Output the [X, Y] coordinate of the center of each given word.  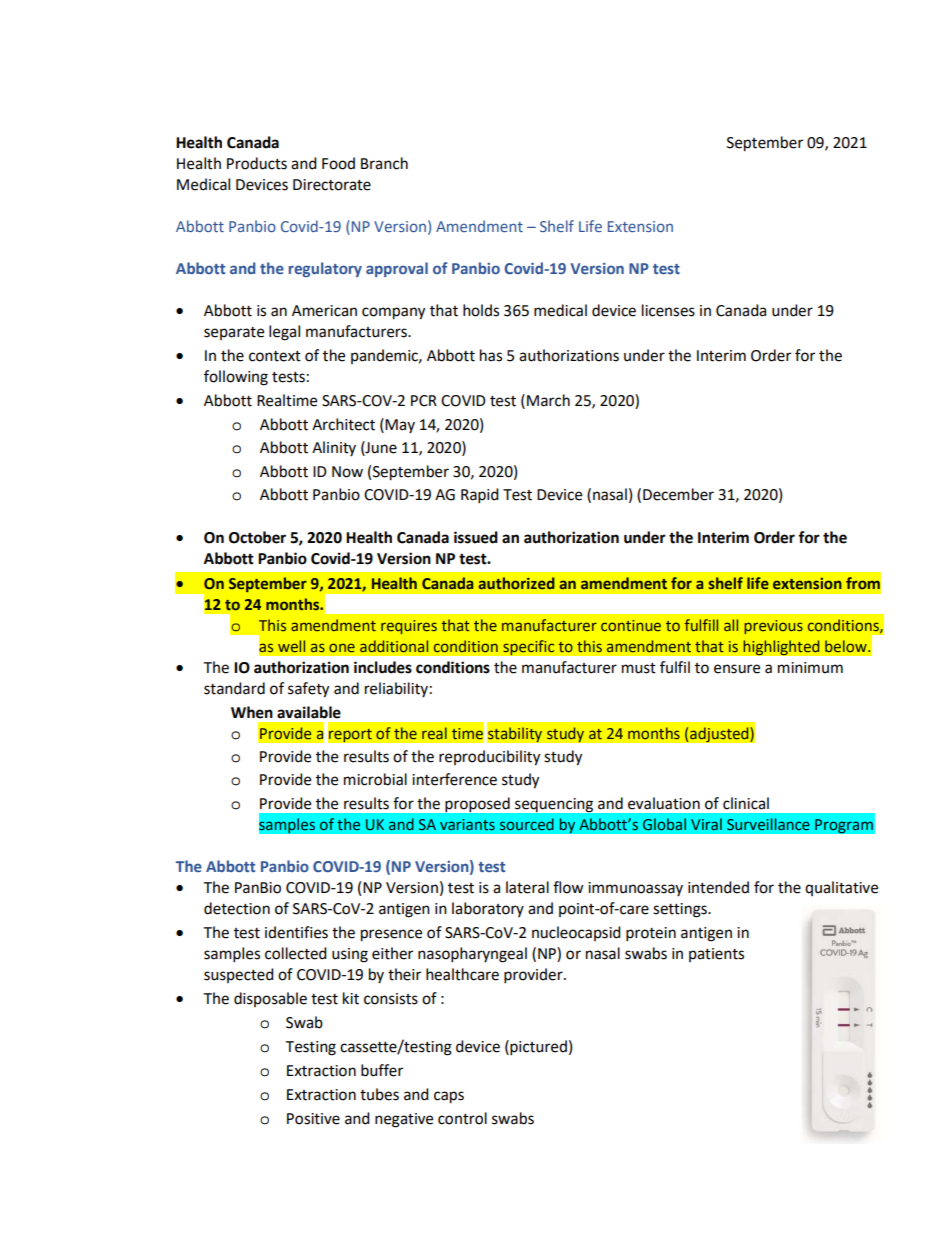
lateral [527, 887]
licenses [668, 310]
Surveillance [768, 824]
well [291, 646]
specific [529, 648]
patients [716, 955]
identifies [296, 932]
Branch [384, 163]
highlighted [781, 648]
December [678, 494]
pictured [537, 1048]
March [548, 400]
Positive [313, 1119]
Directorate [332, 185]
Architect [343, 424]
